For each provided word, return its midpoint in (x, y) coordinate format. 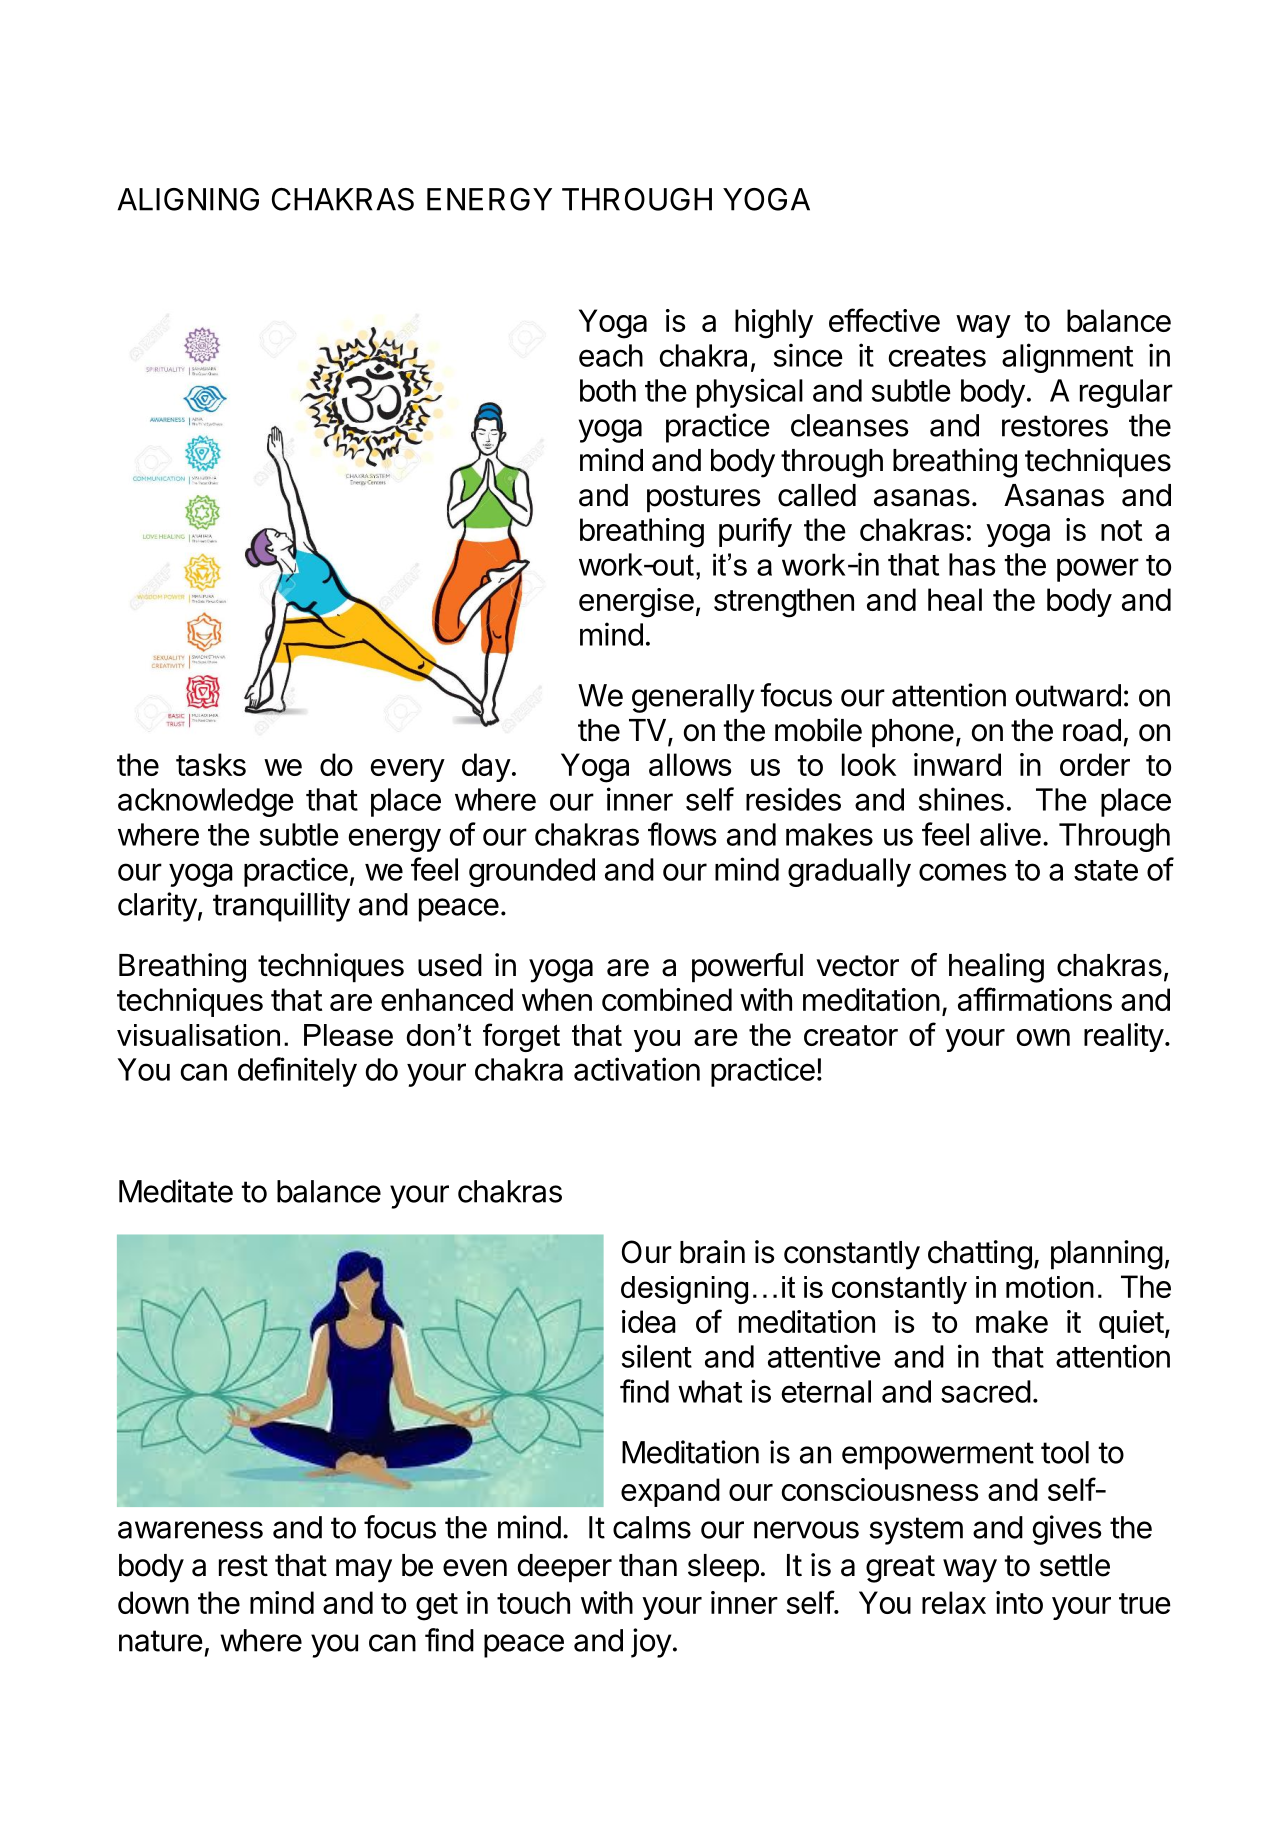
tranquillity (281, 907)
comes (963, 872)
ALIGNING (188, 199)
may (364, 1571)
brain (712, 1252)
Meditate (176, 1191)
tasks (211, 764)
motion (1050, 1287)
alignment (1067, 358)
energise (636, 603)
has (972, 564)
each (611, 355)
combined (667, 999)
